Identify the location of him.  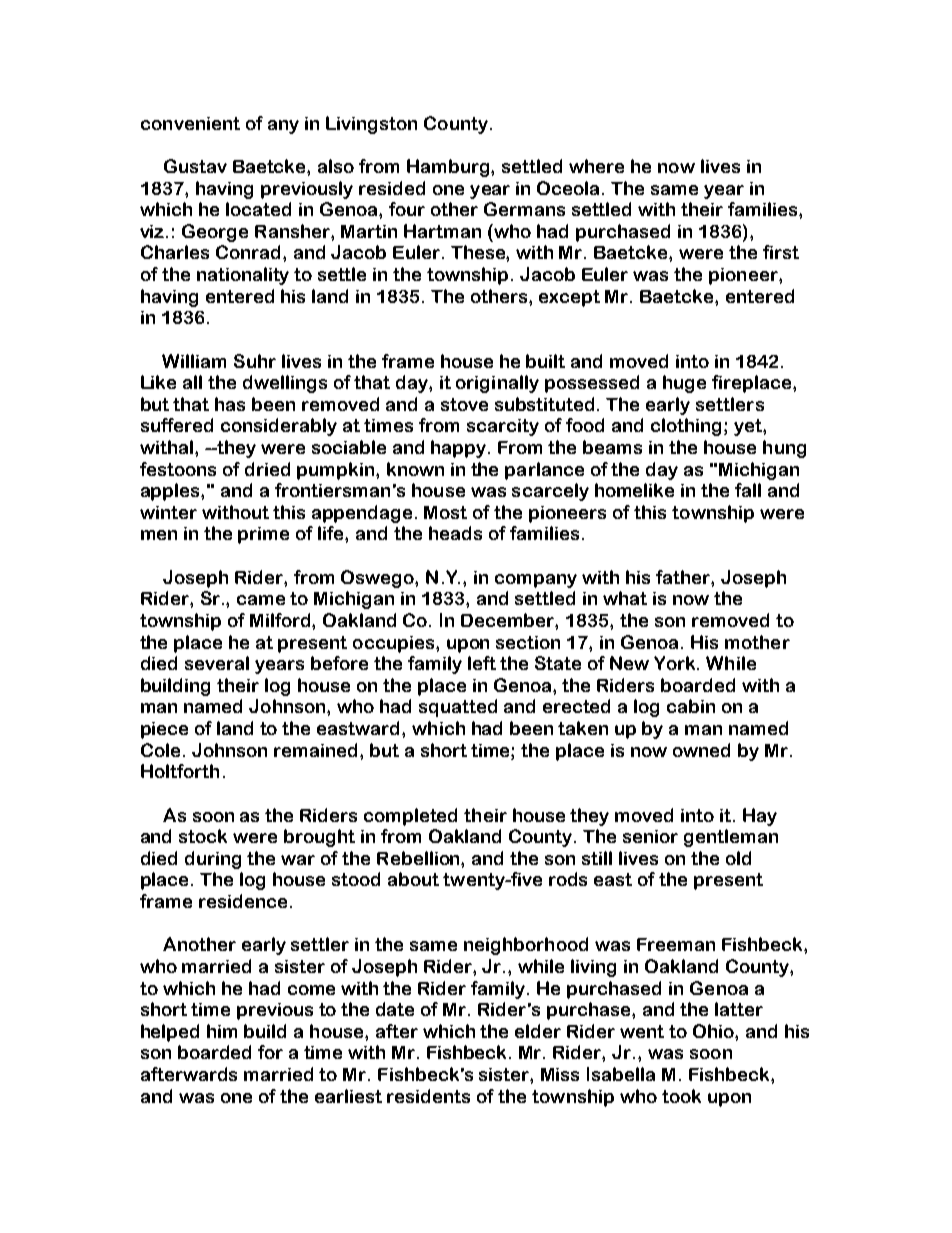
(222, 1031).
